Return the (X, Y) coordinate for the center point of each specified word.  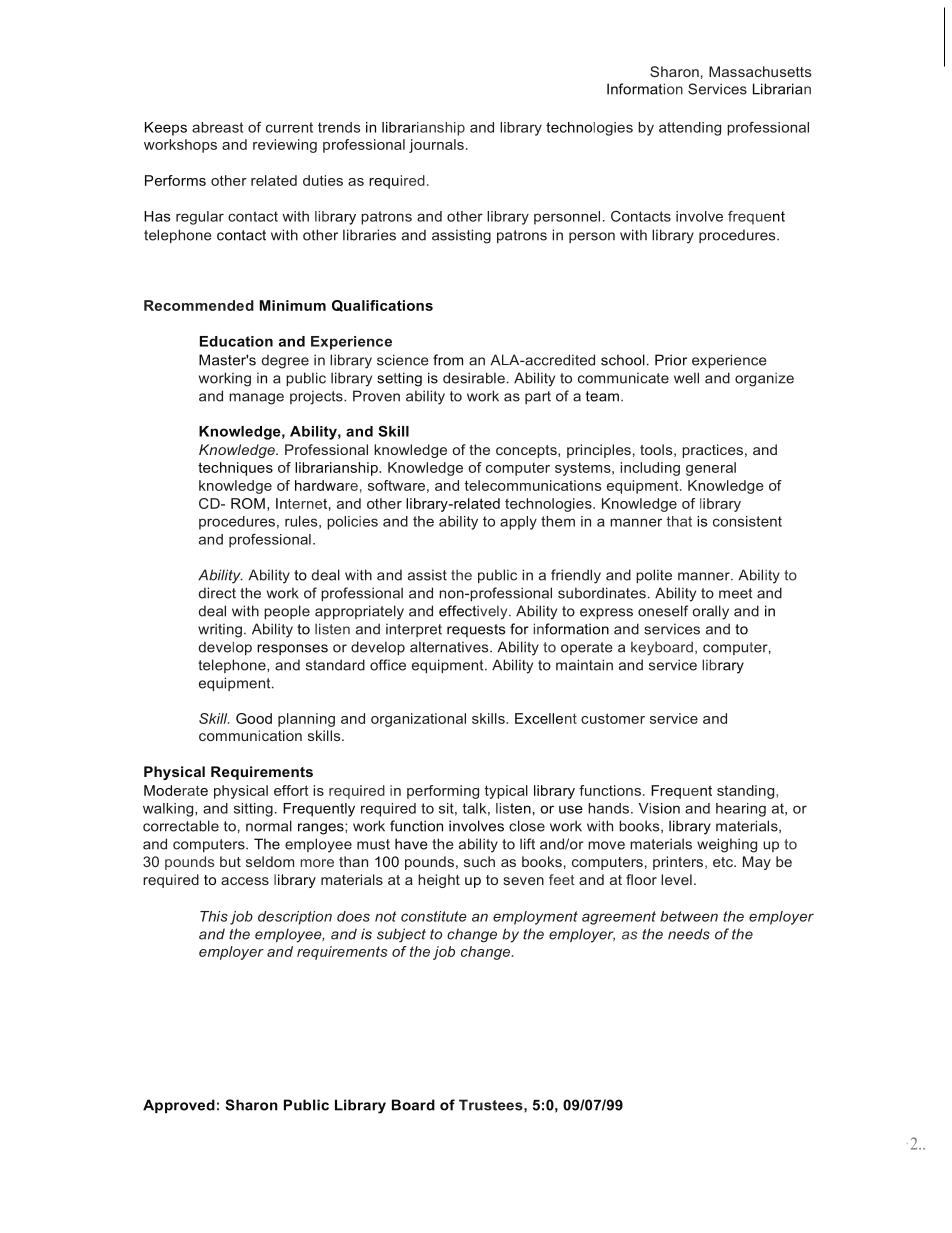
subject (401, 935)
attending (690, 129)
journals (436, 146)
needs (689, 934)
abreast (217, 127)
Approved (179, 1106)
